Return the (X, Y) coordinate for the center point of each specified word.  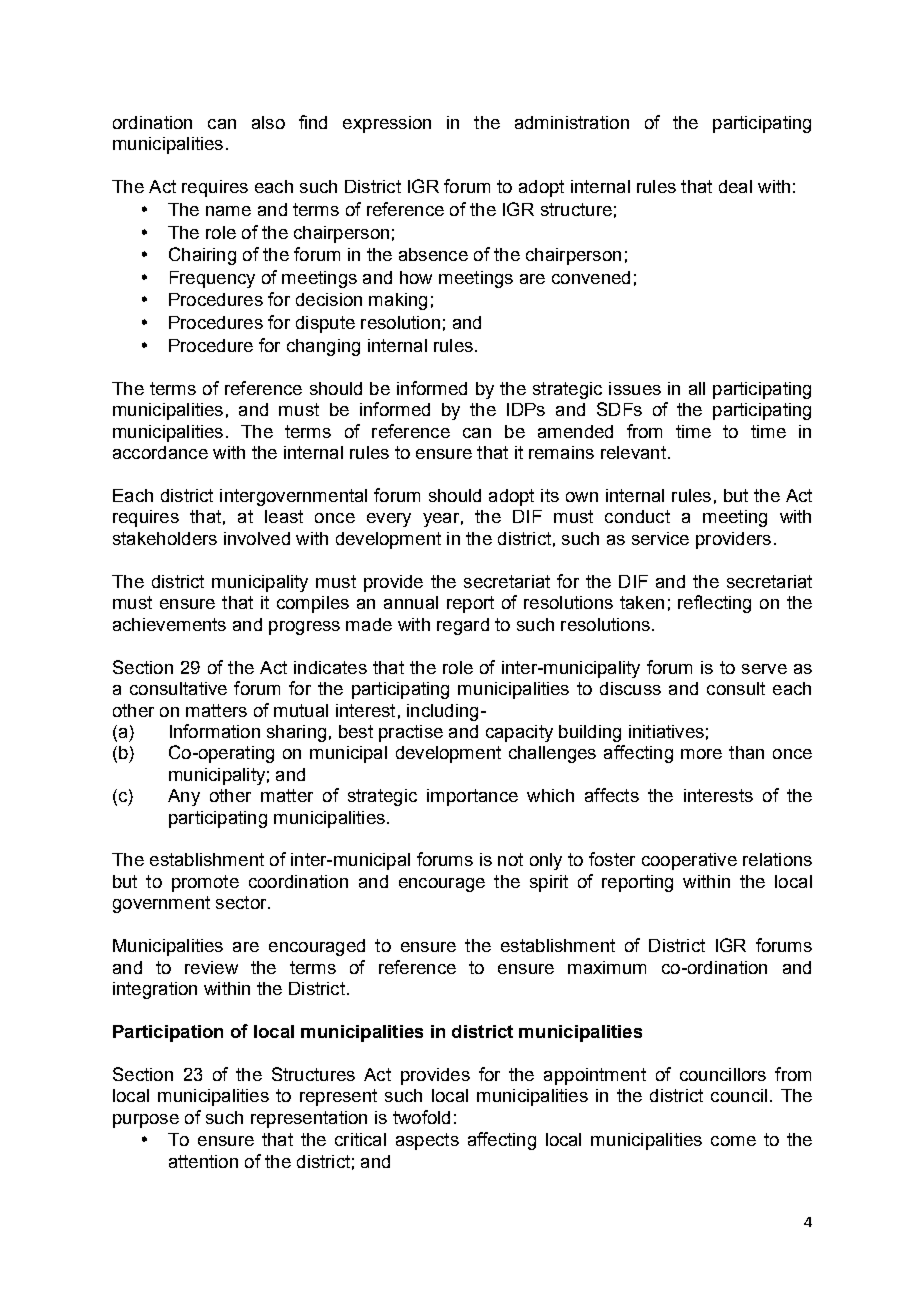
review (211, 967)
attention (203, 1161)
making (398, 301)
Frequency (212, 279)
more (701, 754)
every (389, 520)
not (510, 859)
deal (735, 186)
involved (257, 538)
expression (387, 124)
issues (635, 388)
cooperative (689, 861)
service (660, 538)
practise (411, 733)
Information (215, 731)
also (268, 122)
